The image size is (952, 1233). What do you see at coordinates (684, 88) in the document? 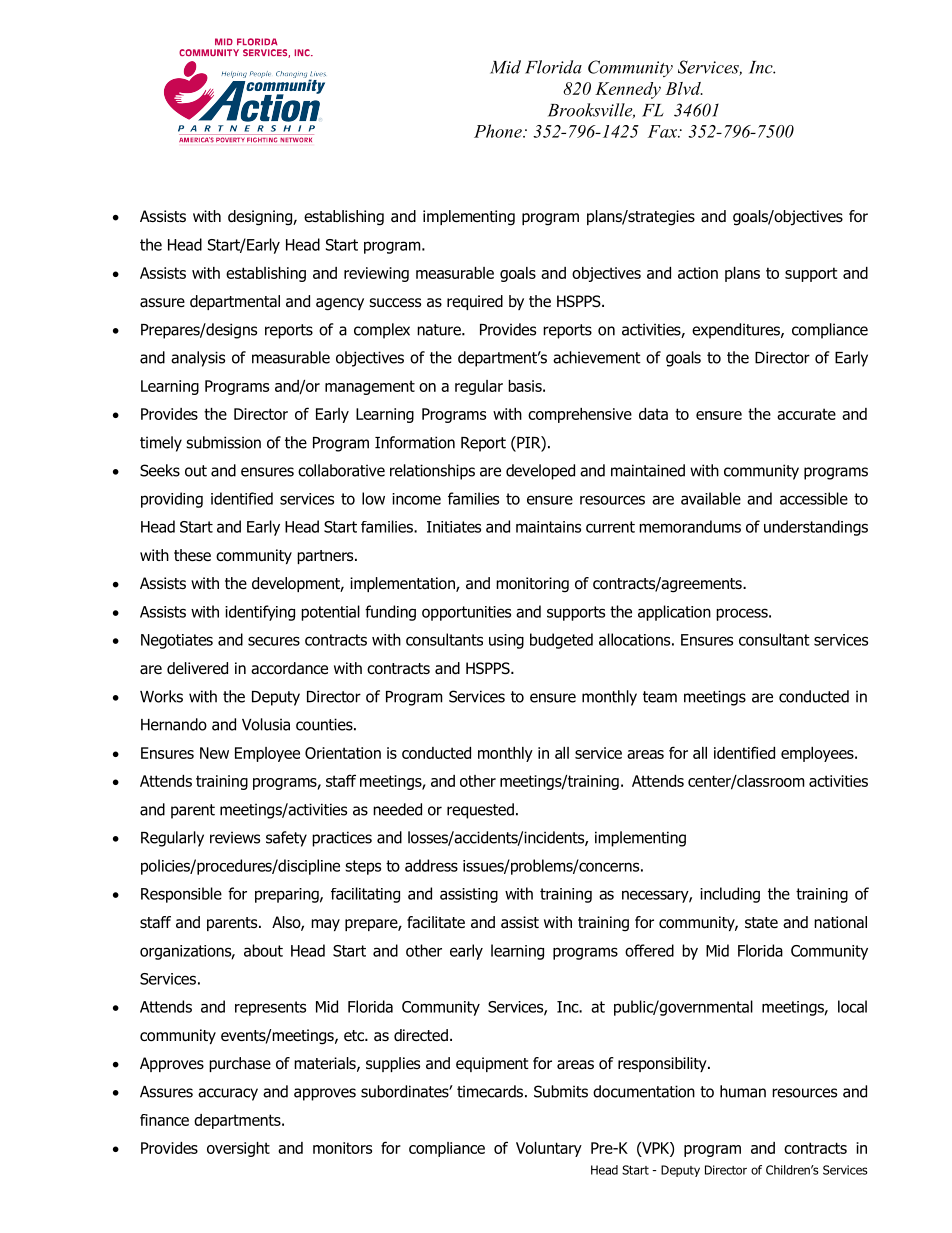
I see `Blvd` at bounding box center [684, 88].
